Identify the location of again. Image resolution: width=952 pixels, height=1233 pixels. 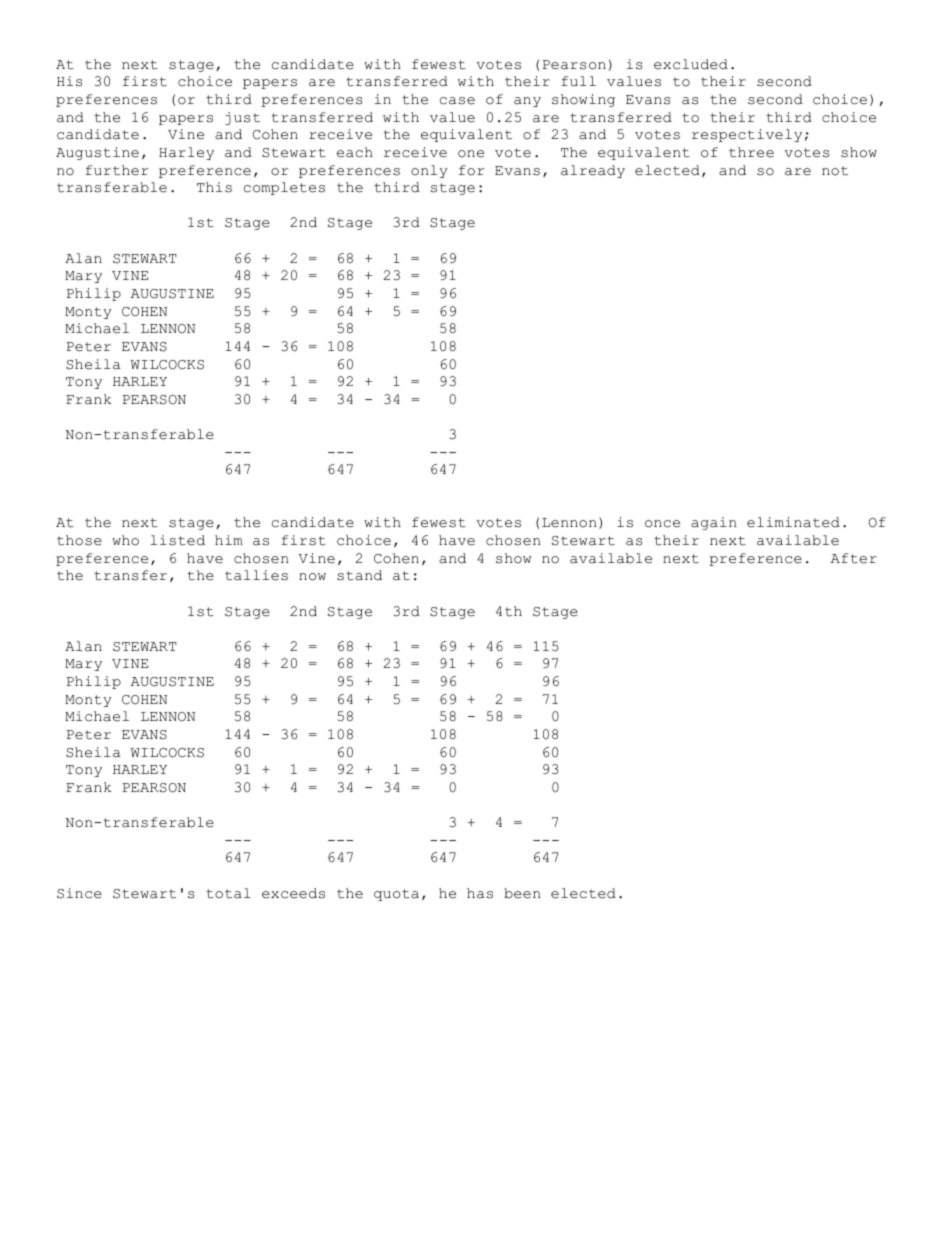
(714, 523).
